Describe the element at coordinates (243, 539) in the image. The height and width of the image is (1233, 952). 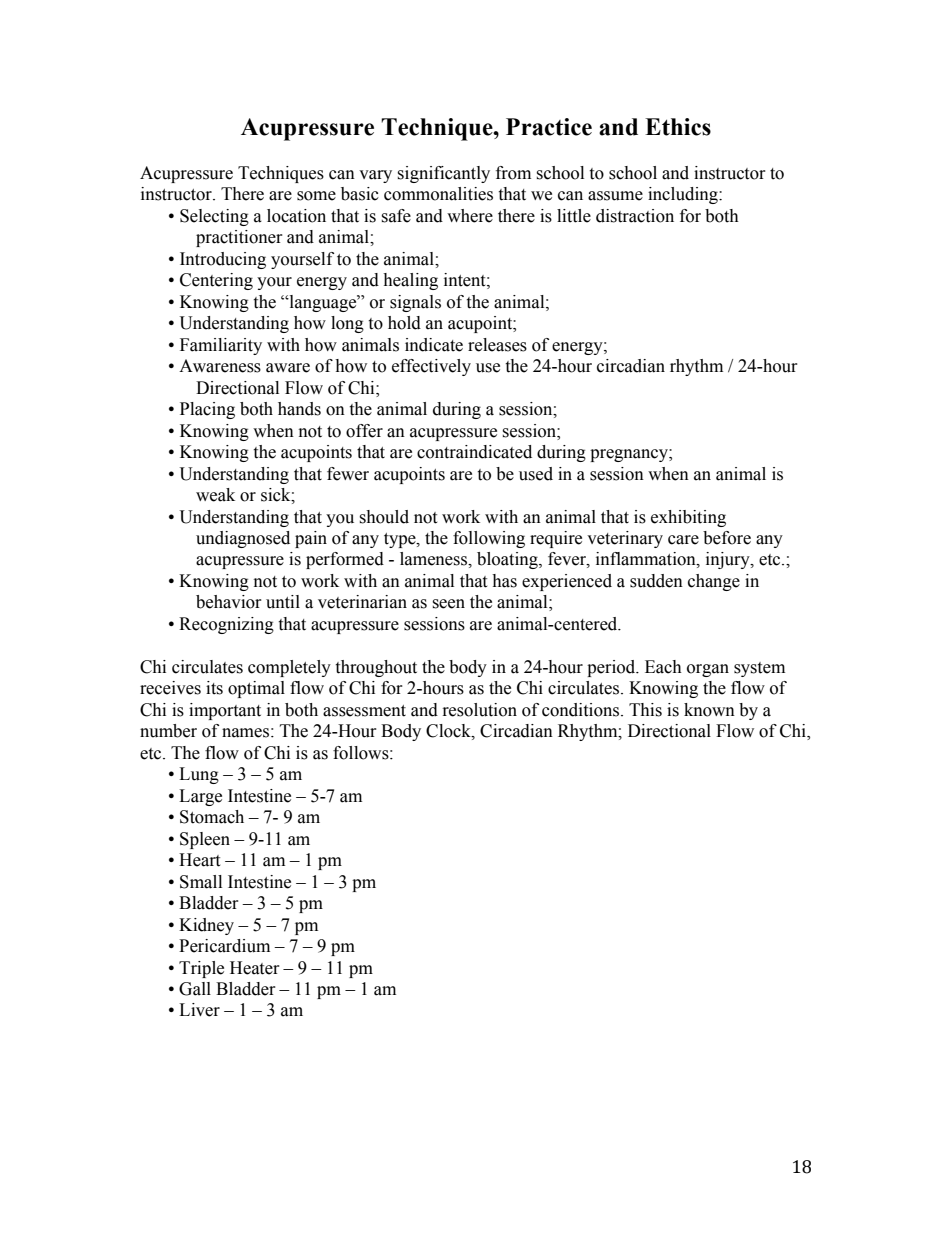
I see `undiagnosed` at that location.
